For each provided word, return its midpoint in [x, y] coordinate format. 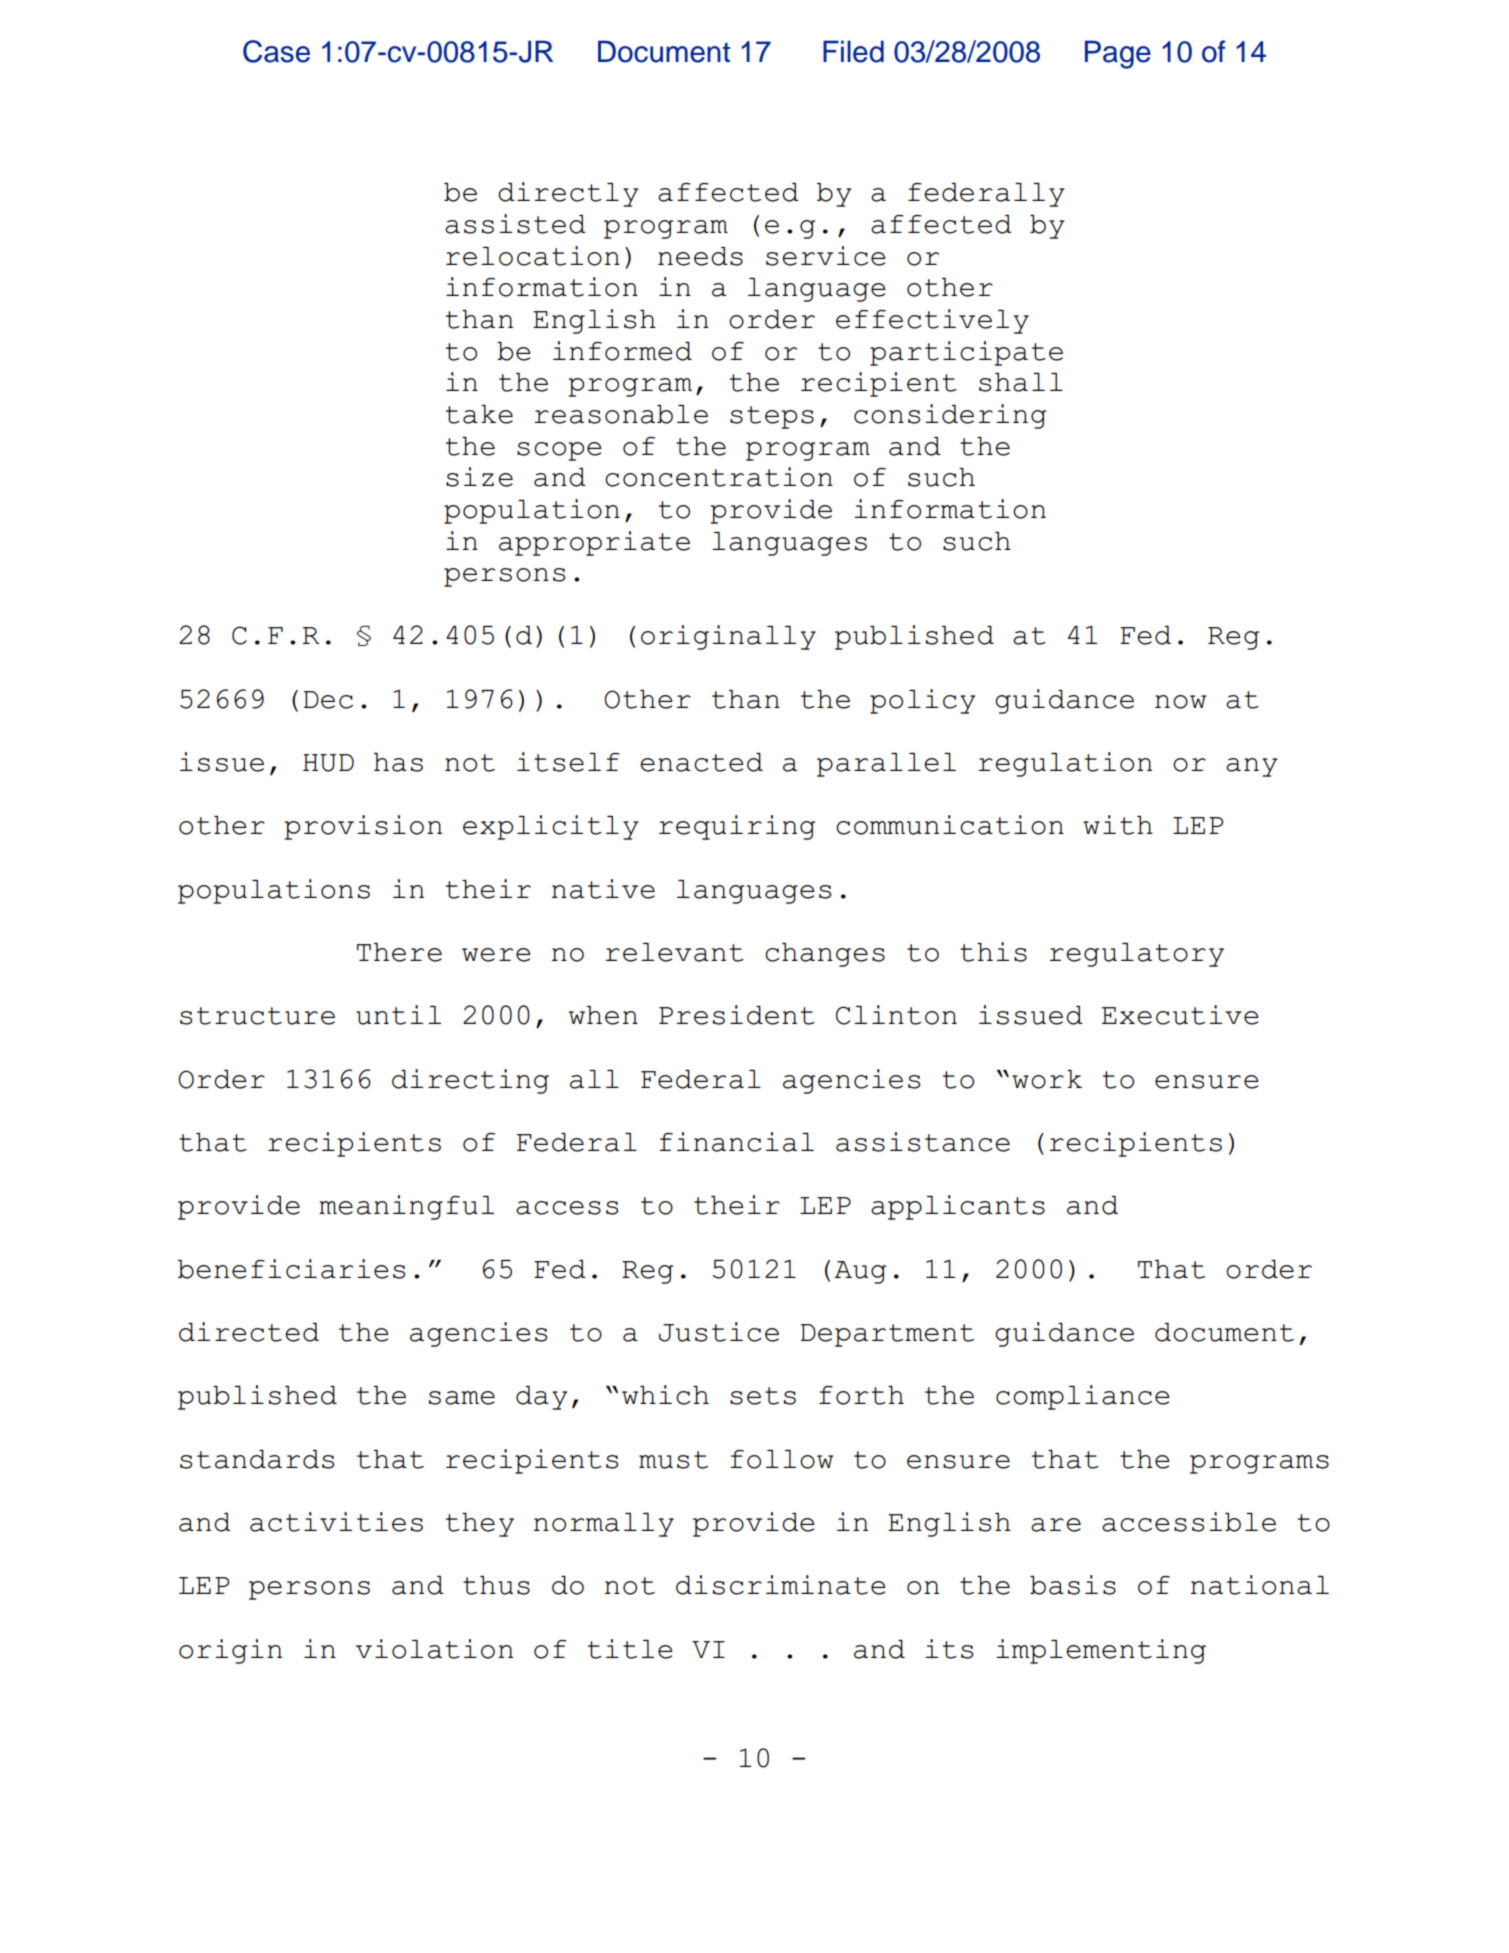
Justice [719, 1332]
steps [772, 417]
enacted [701, 762]
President [737, 1015]
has [398, 762]
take [479, 414]
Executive [1180, 1015]
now [1180, 702]
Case [276, 51]
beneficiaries [291, 1269]
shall [1021, 382]
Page [1118, 54]
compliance [1082, 1397]
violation [434, 1649]
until [398, 1015]
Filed [853, 51]
